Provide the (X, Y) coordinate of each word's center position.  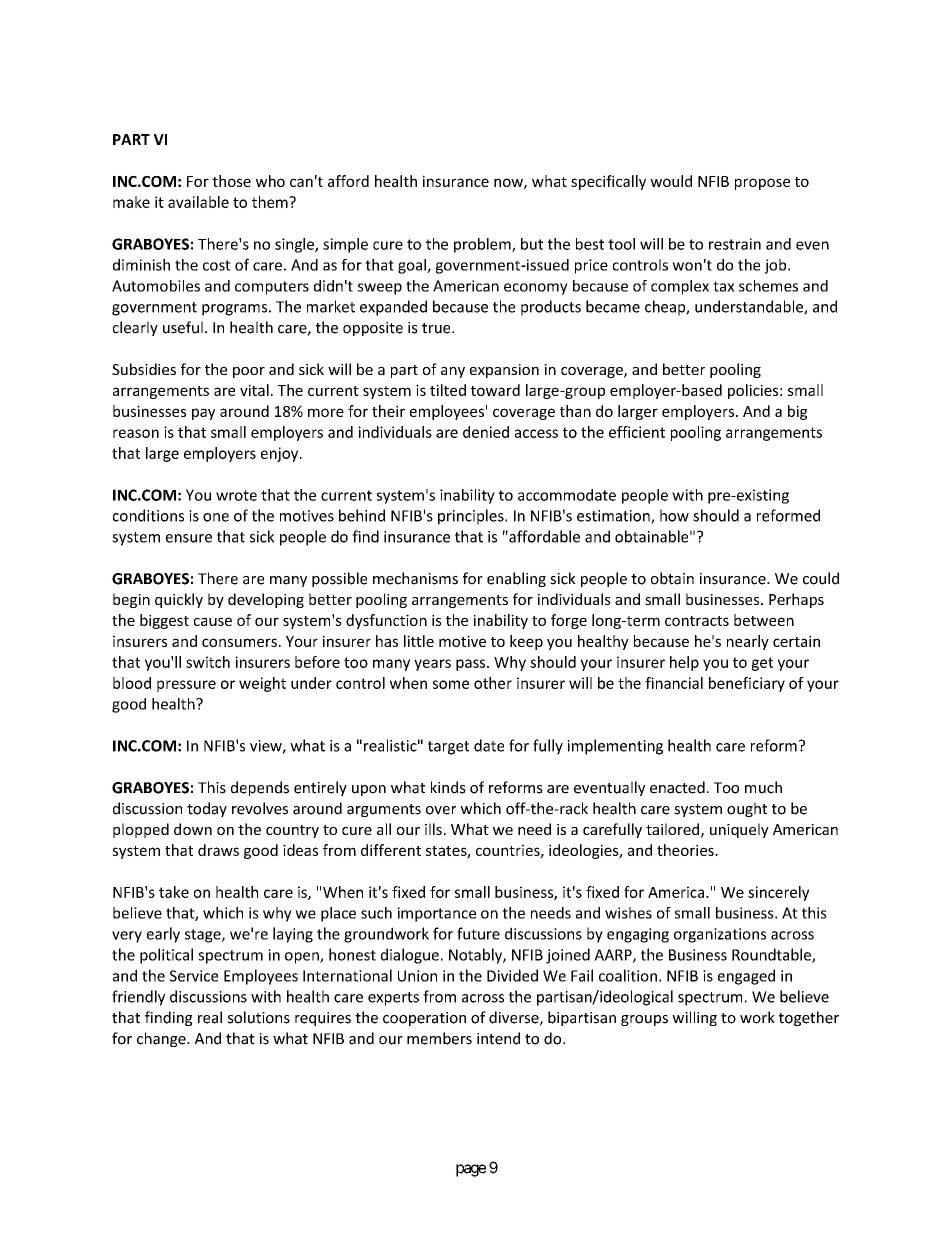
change (162, 1039)
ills (433, 829)
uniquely (739, 830)
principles (472, 517)
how (674, 515)
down (193, 829)
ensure (189, 538)
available (198, 202)
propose (762, 184)
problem (483, 245)
